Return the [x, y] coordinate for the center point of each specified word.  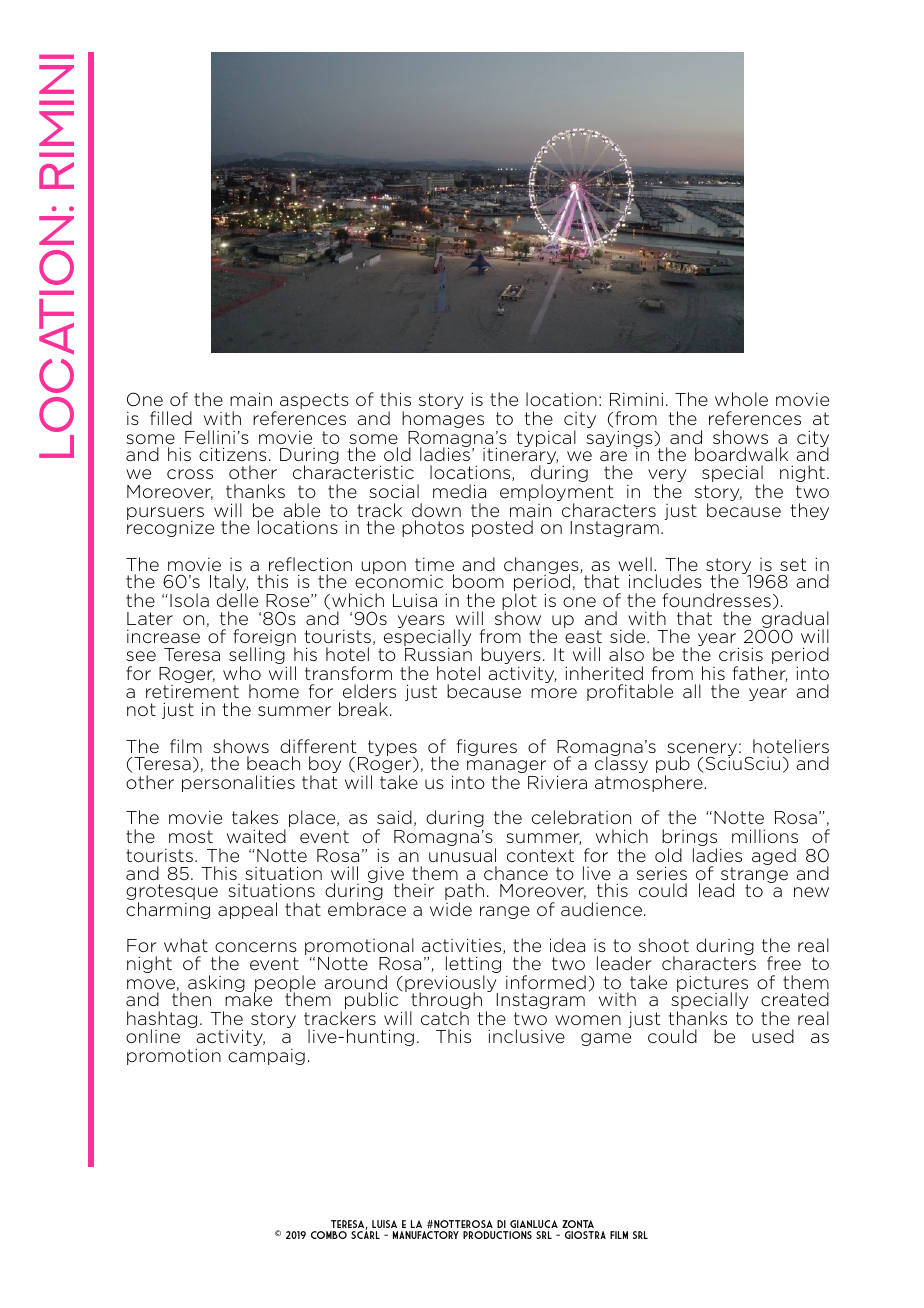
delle [237, 600]
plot [519, 603]
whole [741, 399]
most [191, 836]
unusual [462, 855]
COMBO [329, 1235]
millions [765, 836]
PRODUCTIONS [497, 1235]
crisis [741, 654]
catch [445, 1018]
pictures [712, 985]
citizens [233, 454]
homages [443, 419]
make [248, 998]
